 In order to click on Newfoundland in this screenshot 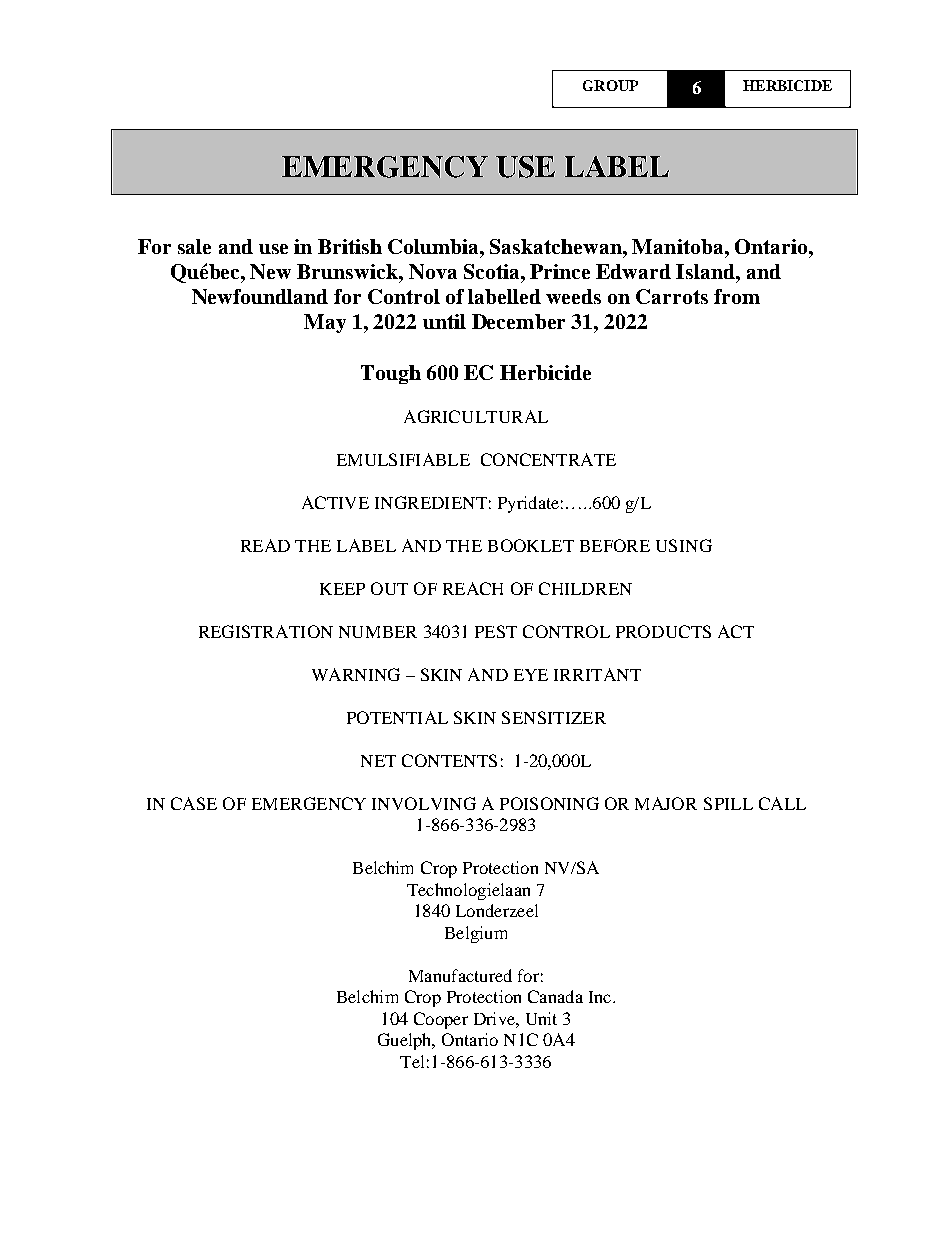, I will do `click(260, 296)`.
